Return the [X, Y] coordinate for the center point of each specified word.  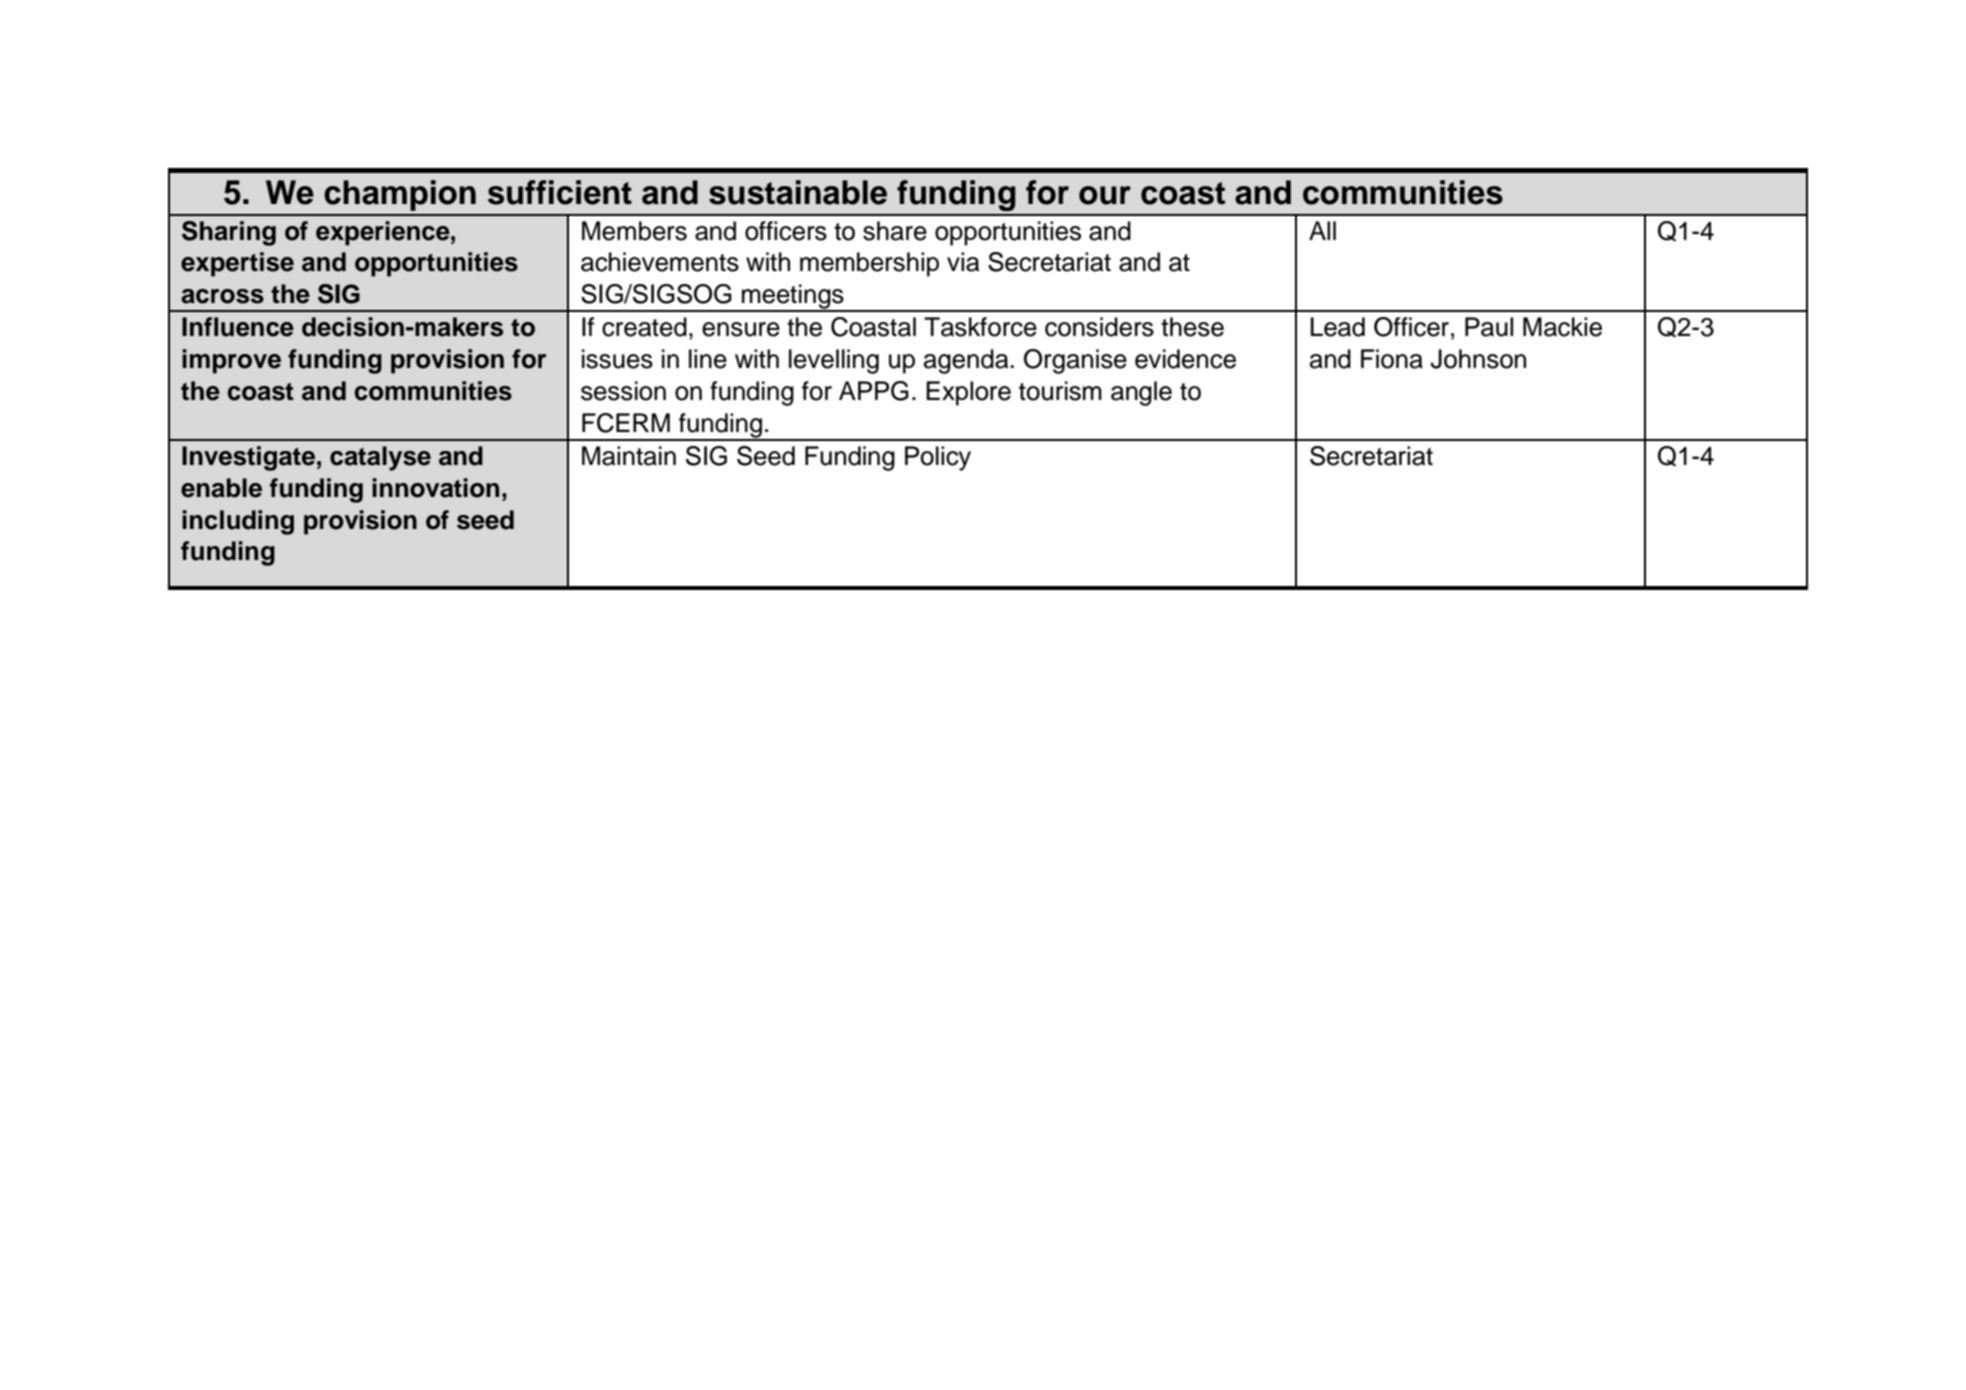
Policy [938, 458]
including [238, 522]
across [222, 296]
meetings [793, 297]
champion [400, 195]
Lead [1338, 327]
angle [1141, 393]
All [1322, 230]
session [623, 391]
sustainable [798, 192]
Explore [968, 393]
